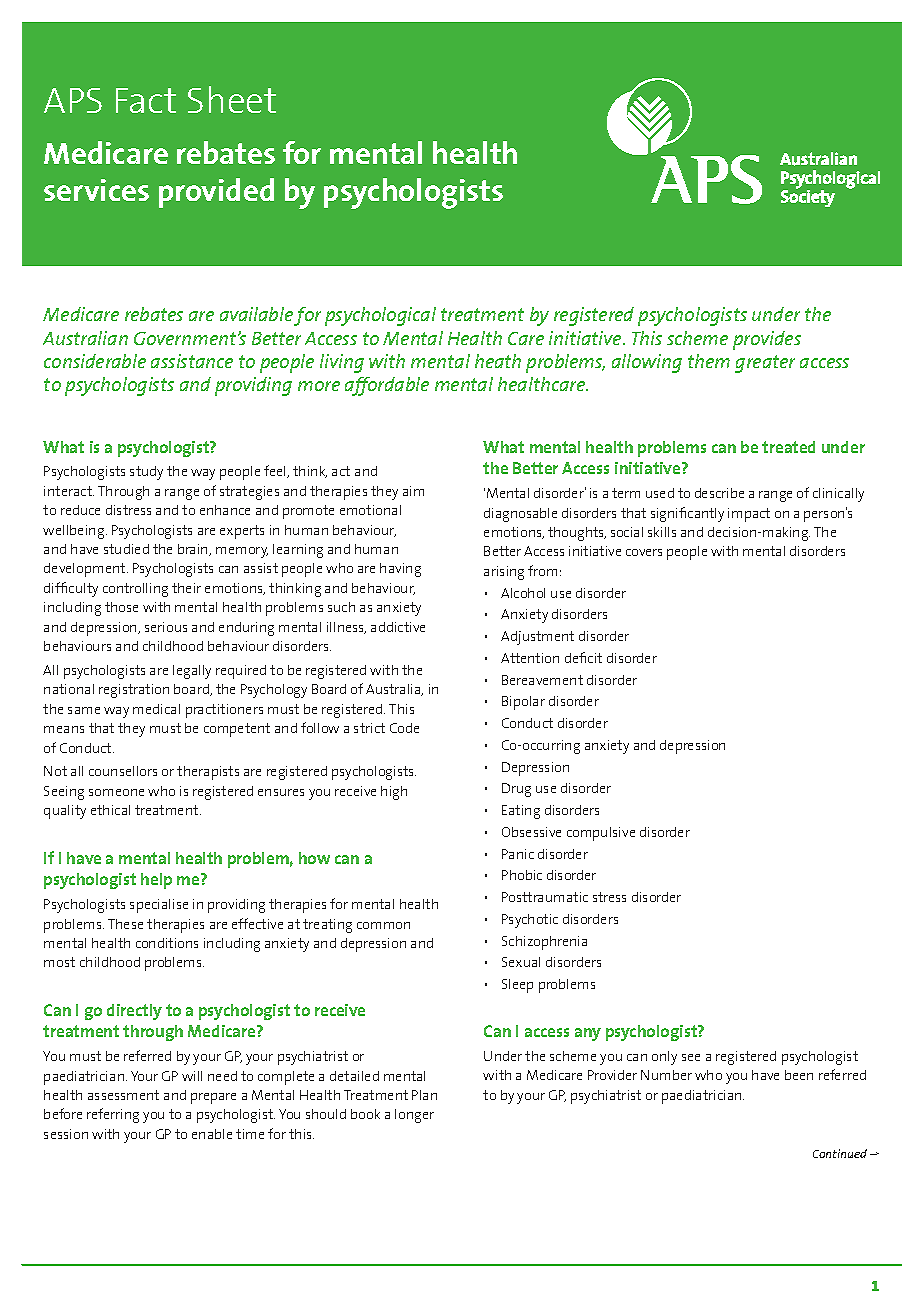  Describe the element at coordinates (232, 99) in the screenshot. I see `Sheet` at that location.
